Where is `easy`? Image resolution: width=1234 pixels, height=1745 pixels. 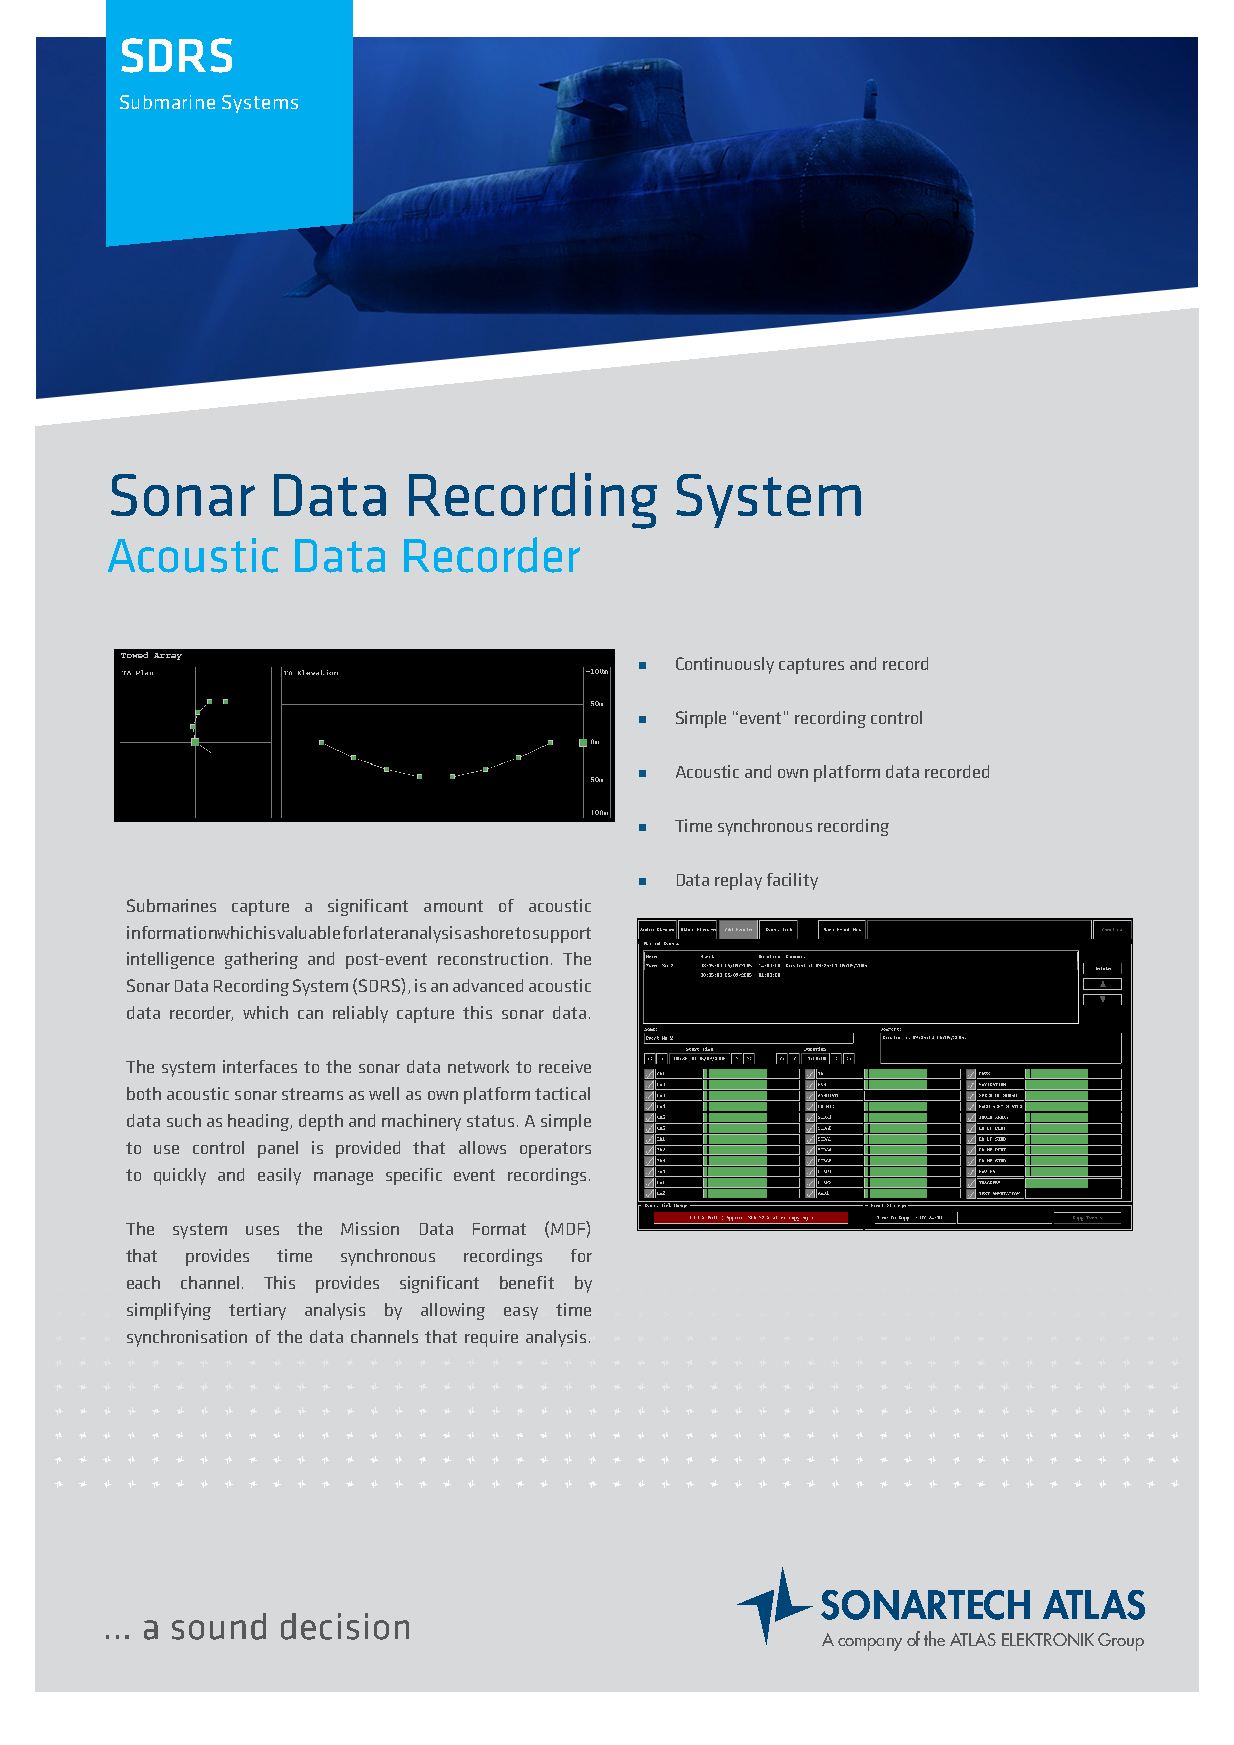
easy is located at coordinates (521, 1313).
